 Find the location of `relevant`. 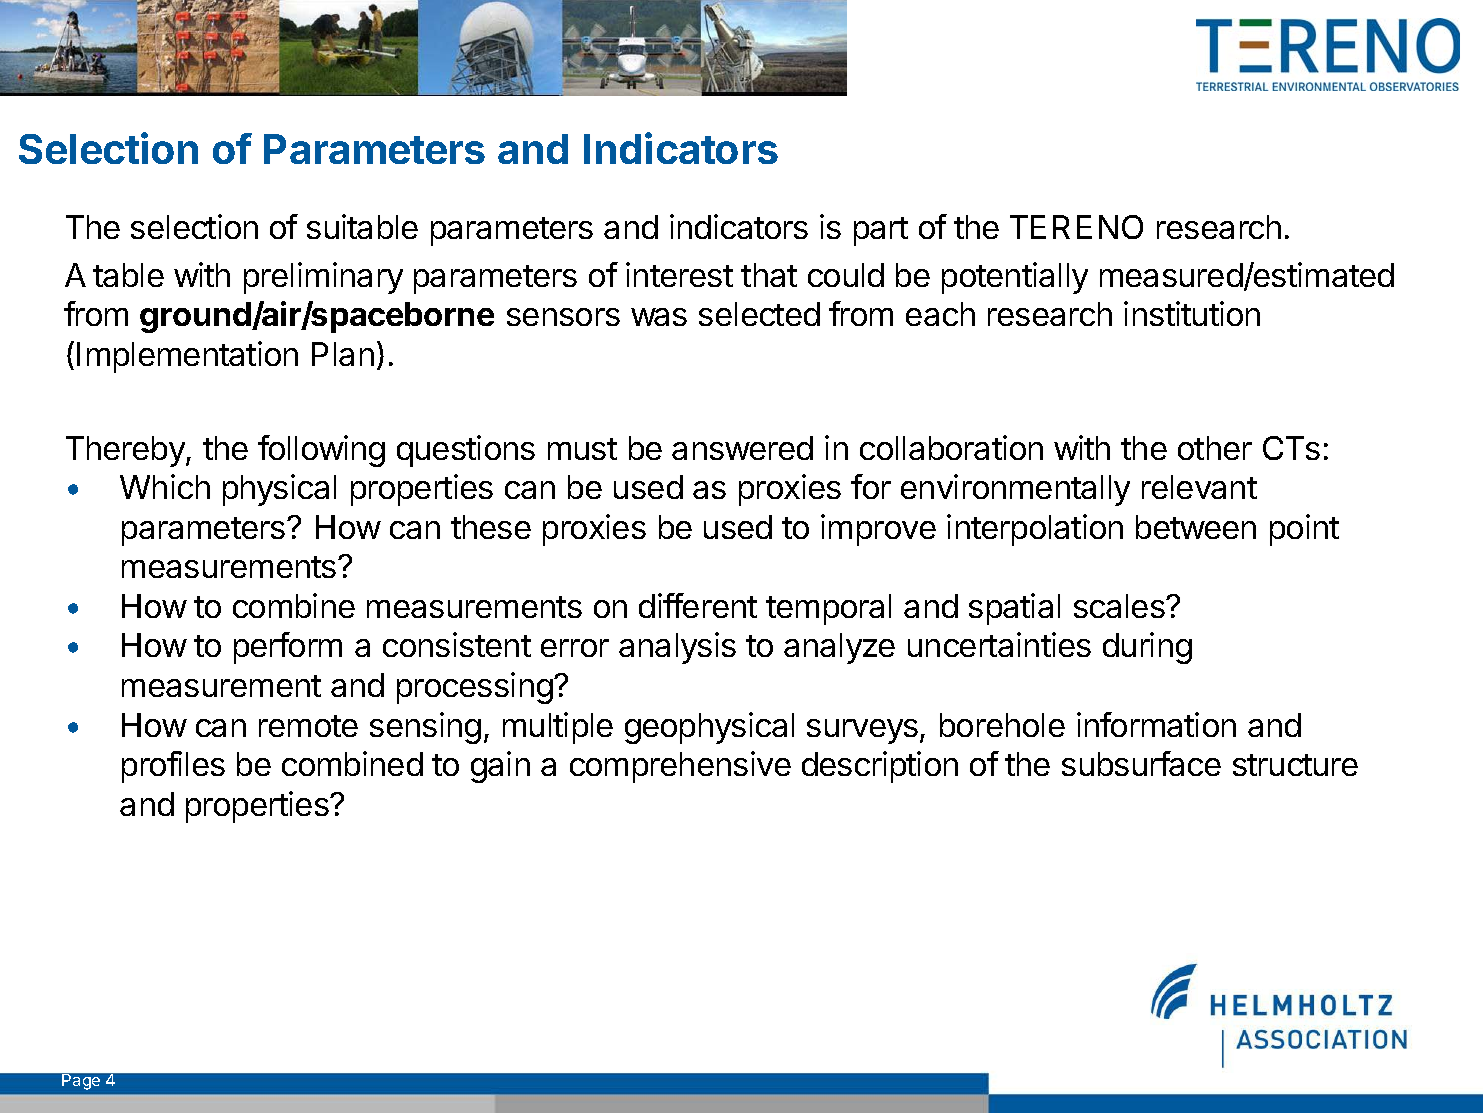

relevant is located at coordinates (1199, 487).
